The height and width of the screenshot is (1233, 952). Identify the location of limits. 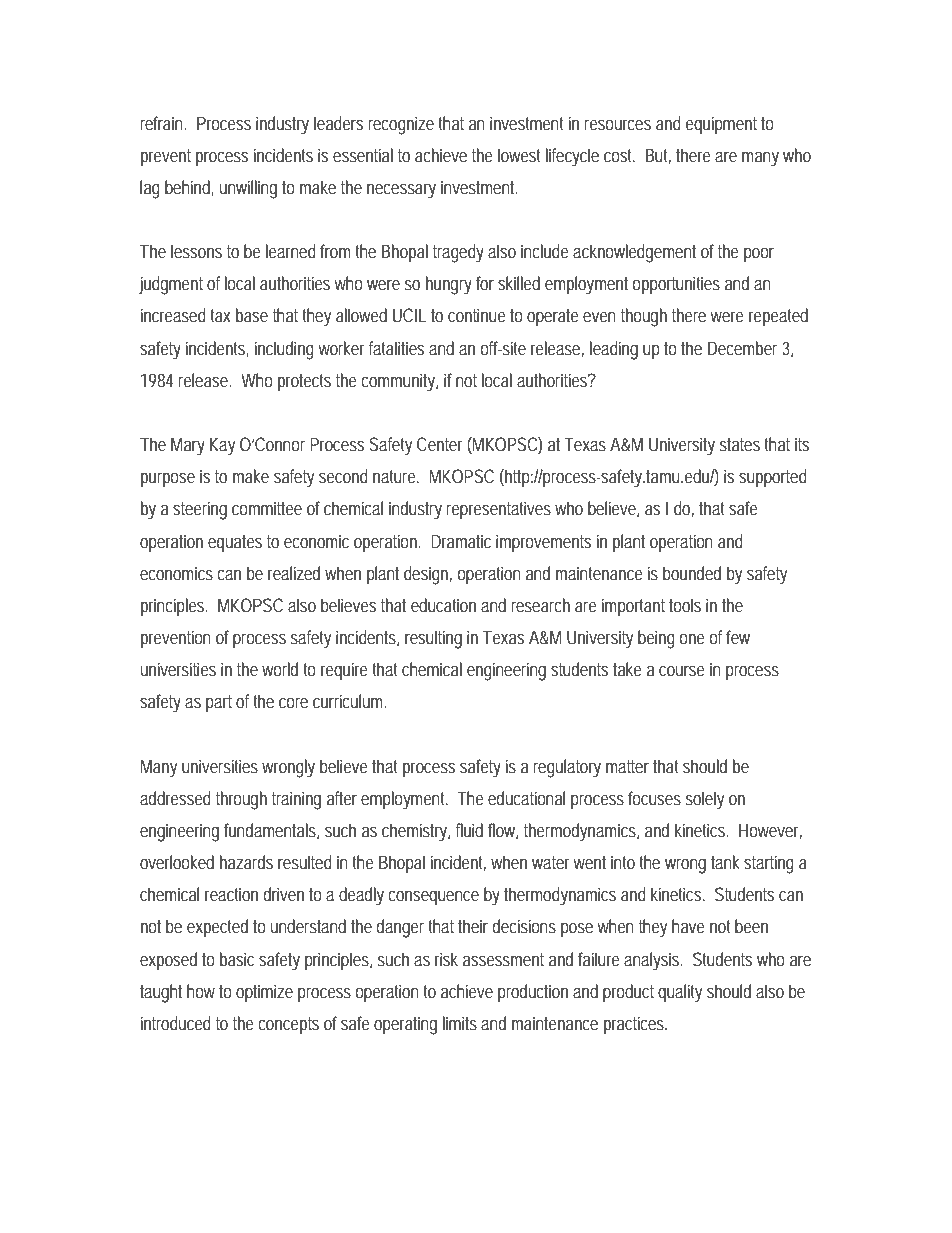
(460, 1023).
